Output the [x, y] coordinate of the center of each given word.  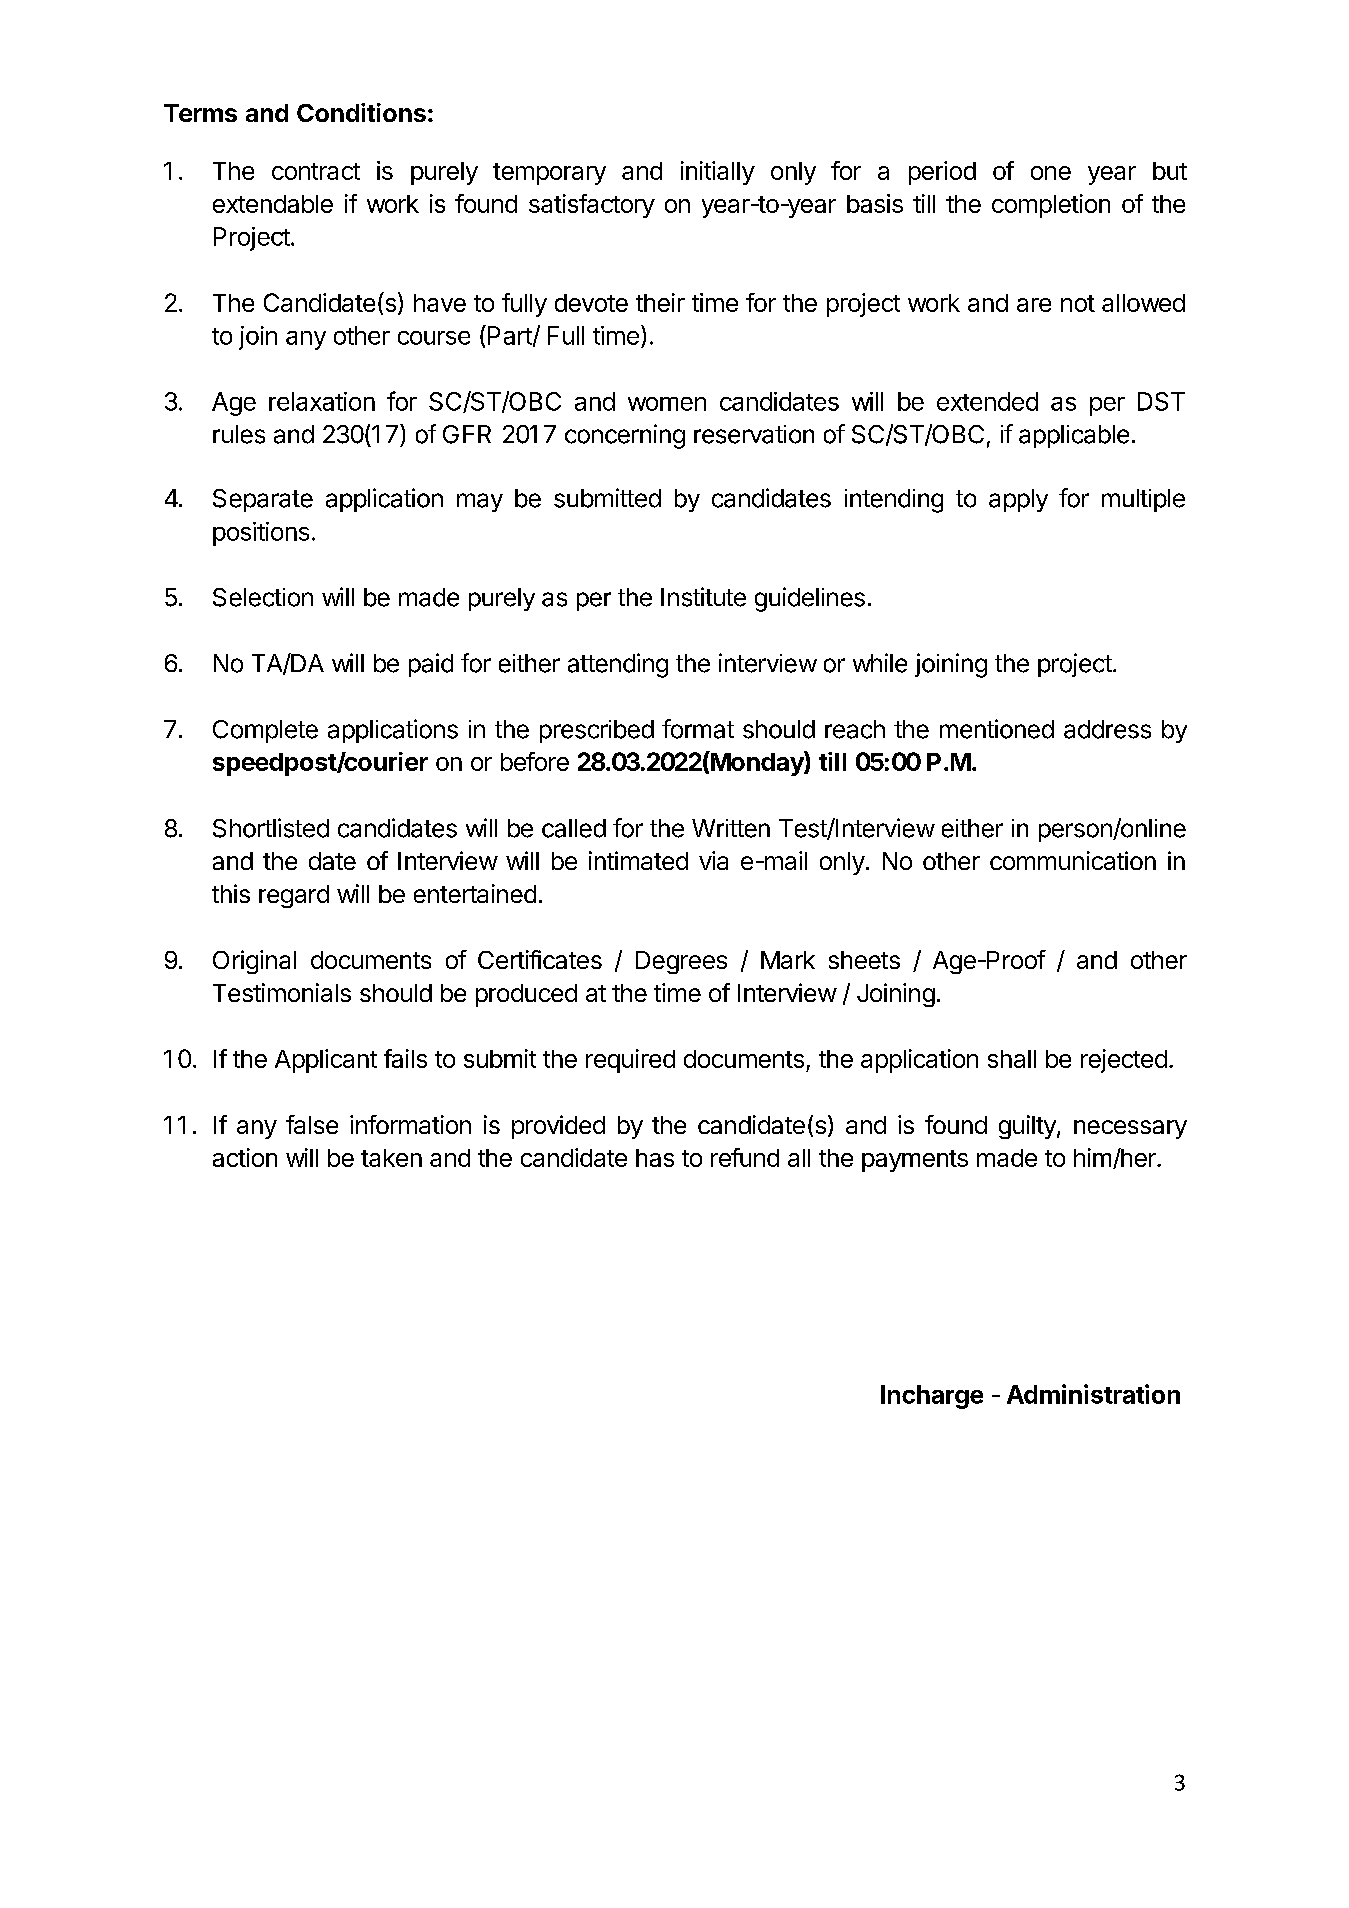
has [655, 1158]
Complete [265, 731]
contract [316, 171]
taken [391, 1158]
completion [1051, 206]
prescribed [597, 731]
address [1107, 729]
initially [718, 173]
